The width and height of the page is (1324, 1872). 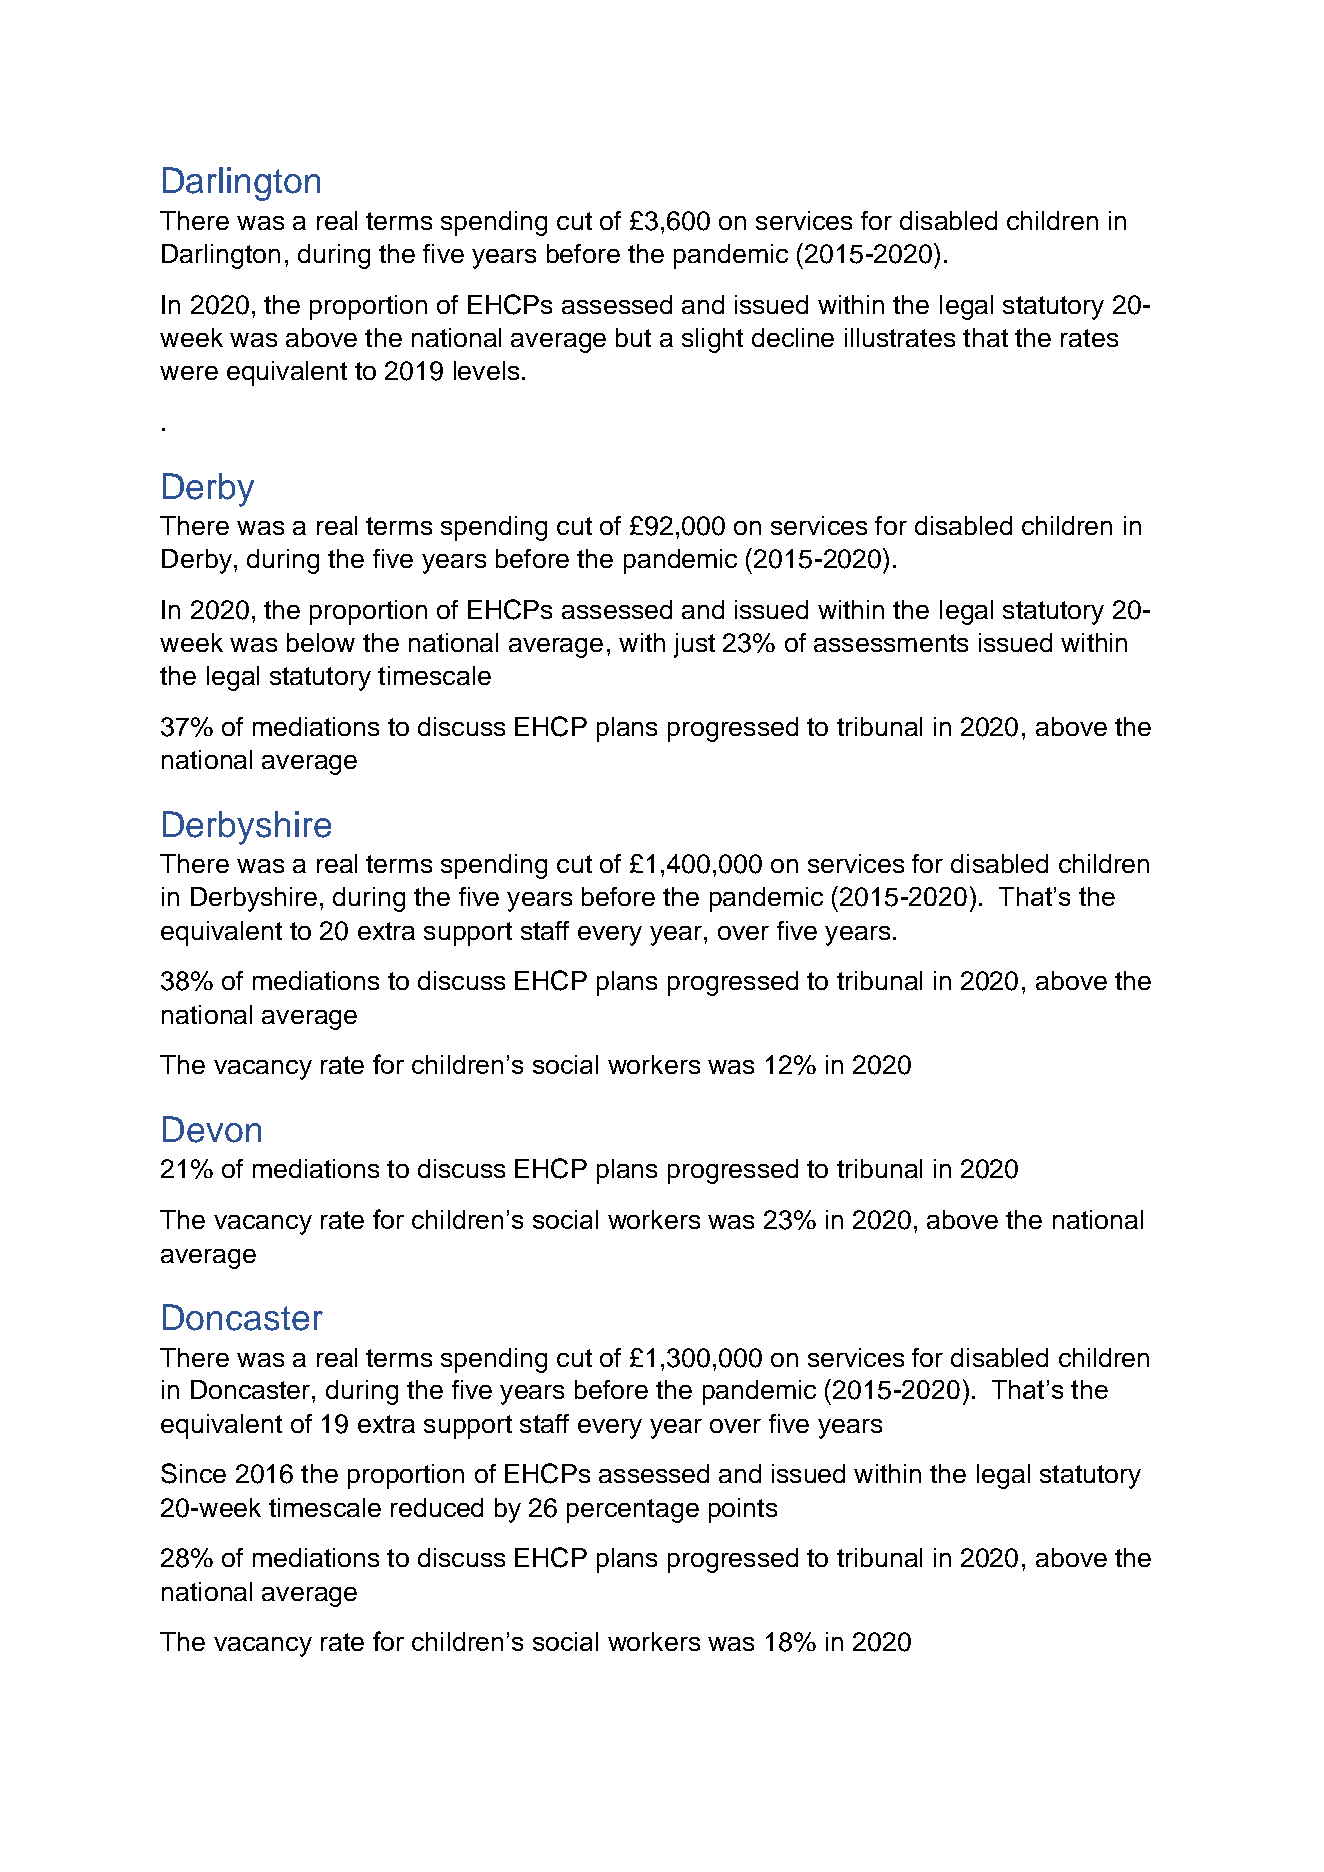 What do you see at coordinates (694, 645) in the page?
I see `just` at bounding box center [694, 645].
